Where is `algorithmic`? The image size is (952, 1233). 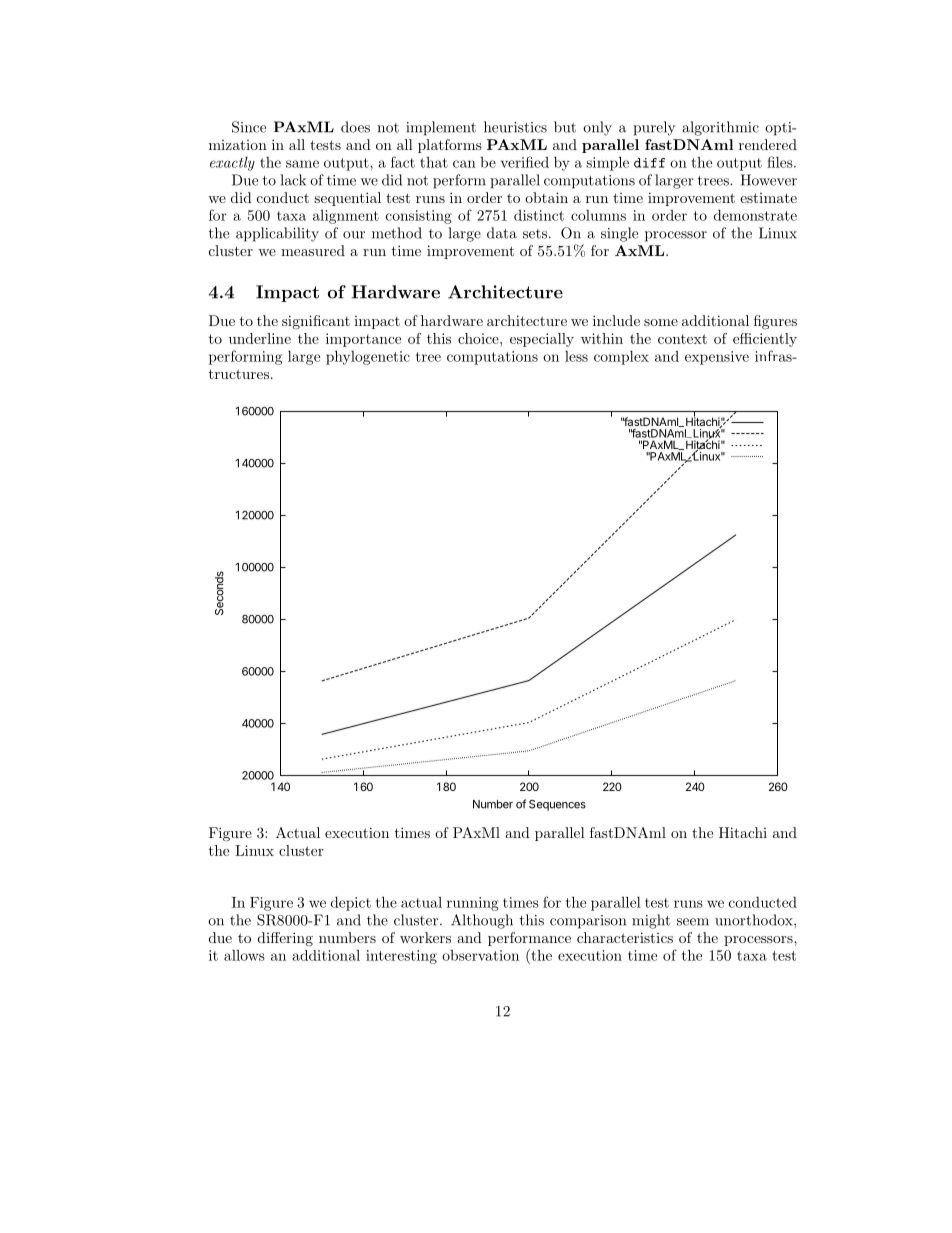 algorithmic is located at coordinates (720, 128).
